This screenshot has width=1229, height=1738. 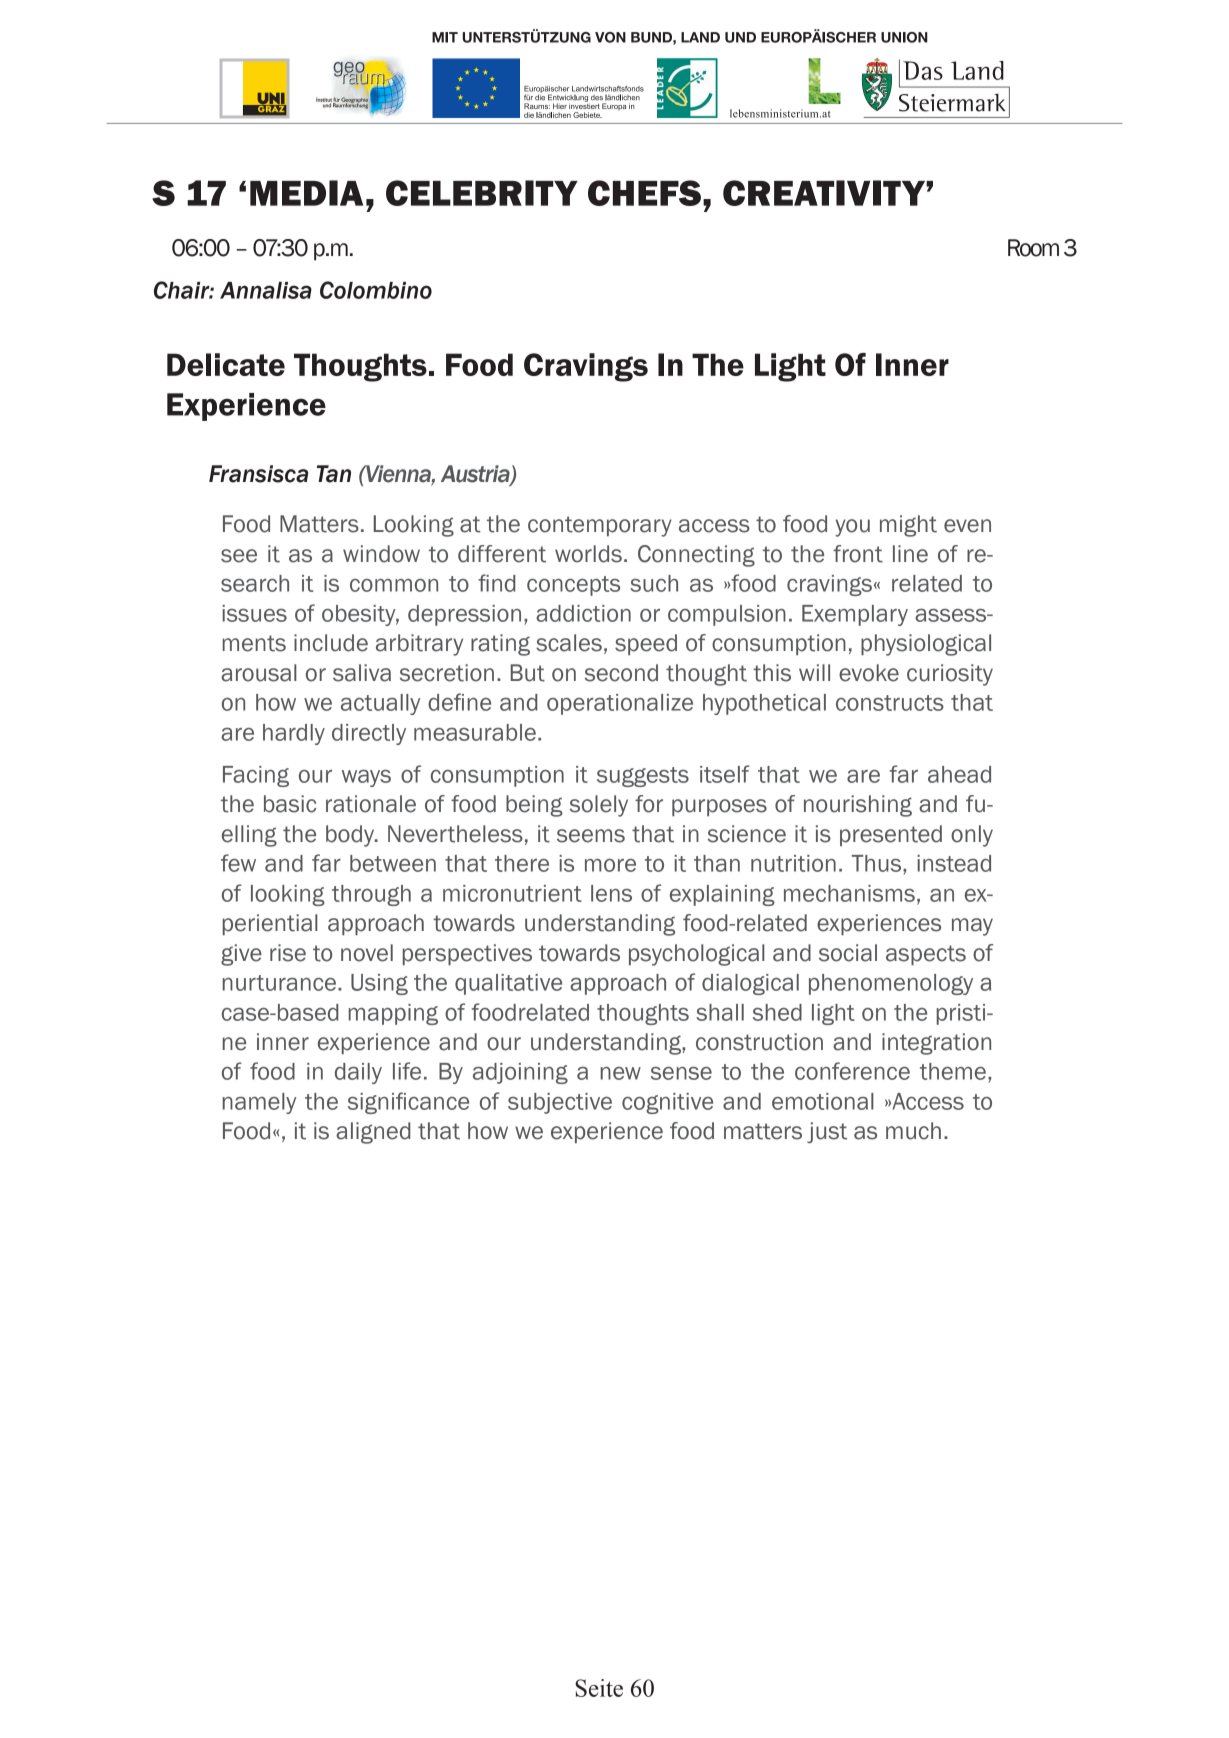 What do you see at coordinates (306, 193) in the screenshot?
I see `MEDIA` at bounding box center [306, 193].
